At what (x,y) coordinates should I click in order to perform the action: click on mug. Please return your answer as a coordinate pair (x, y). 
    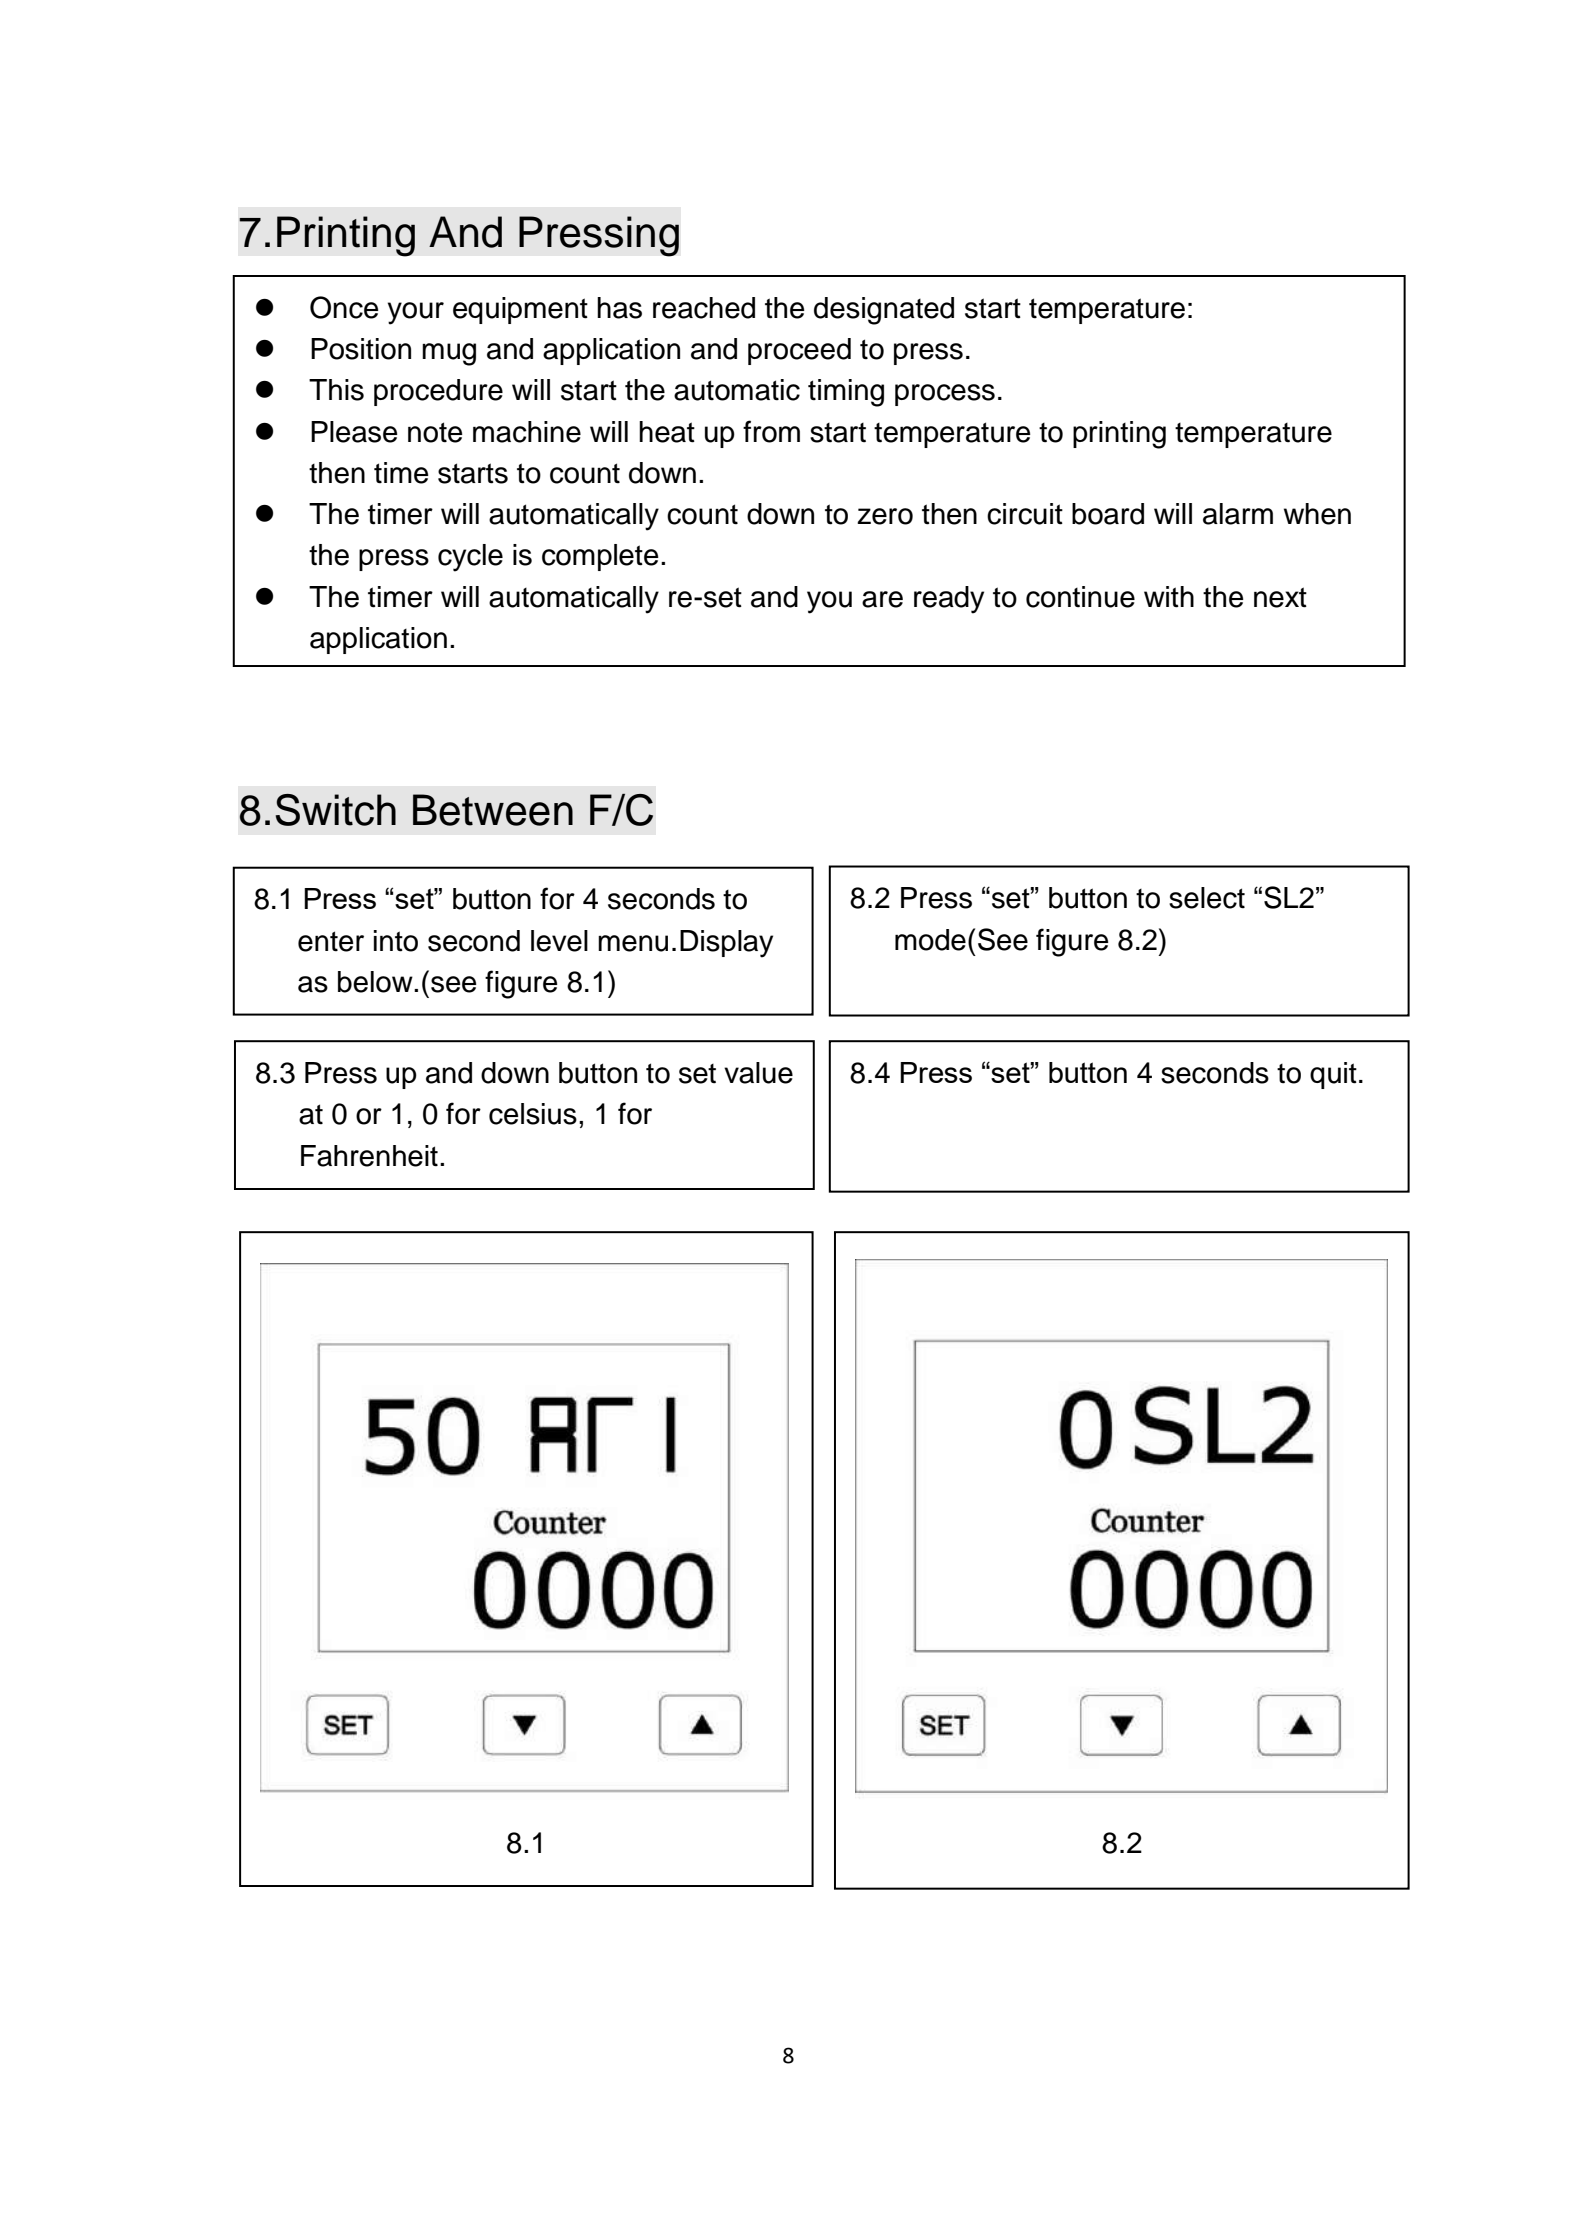
    Looking at the image, I should click on (449, 354).
